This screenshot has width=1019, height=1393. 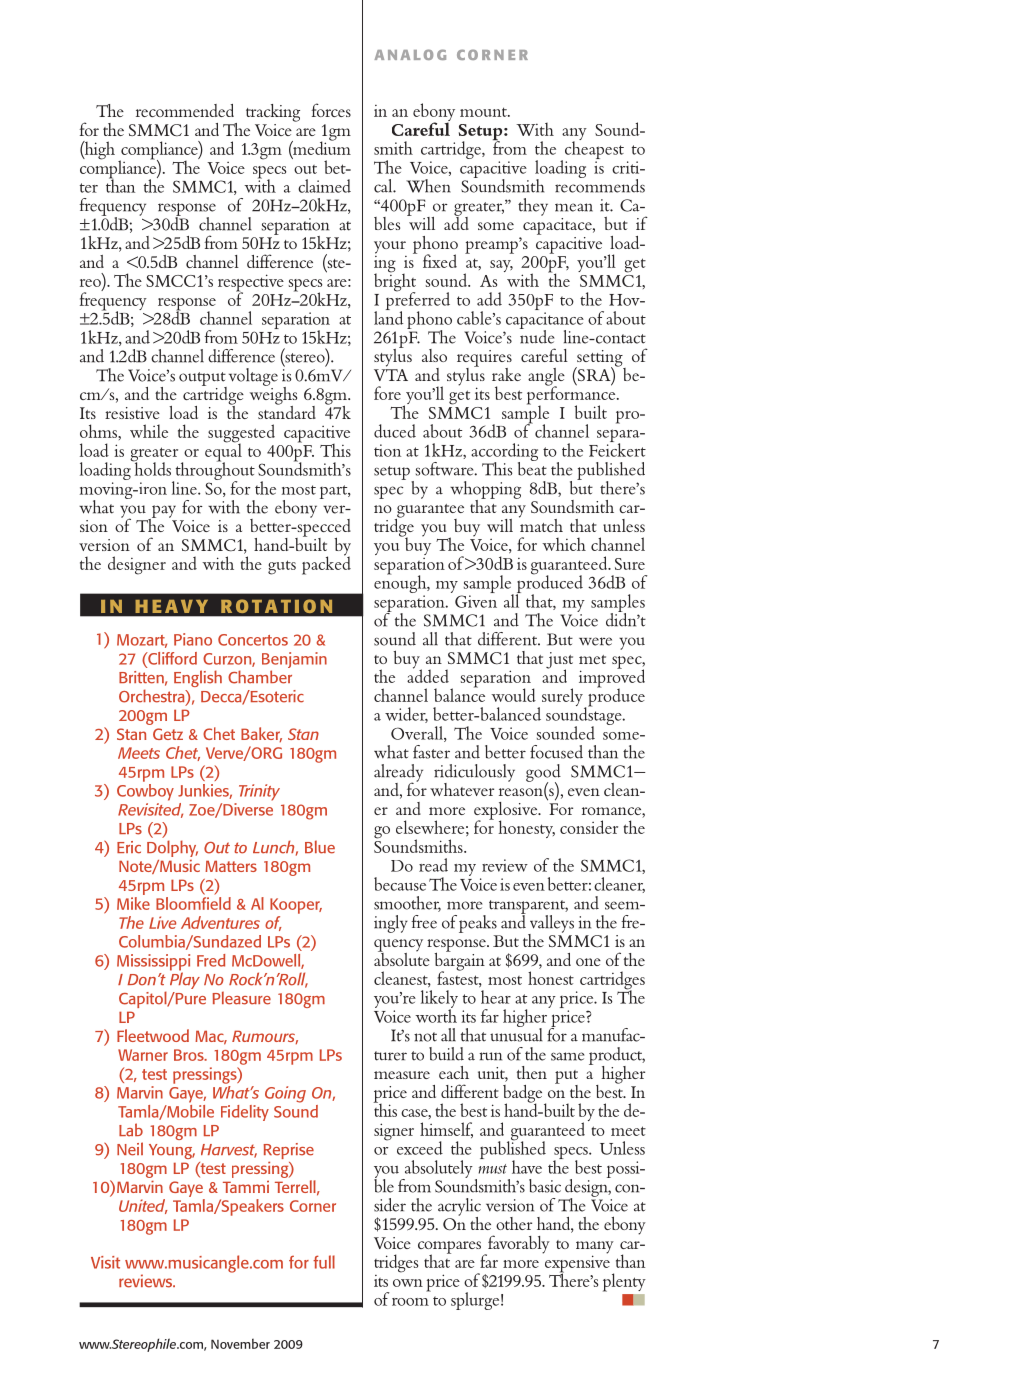 What do you see at coordinates (185, 979) in the screenshot?
I see `Play` at bounding box center [185, 979].
